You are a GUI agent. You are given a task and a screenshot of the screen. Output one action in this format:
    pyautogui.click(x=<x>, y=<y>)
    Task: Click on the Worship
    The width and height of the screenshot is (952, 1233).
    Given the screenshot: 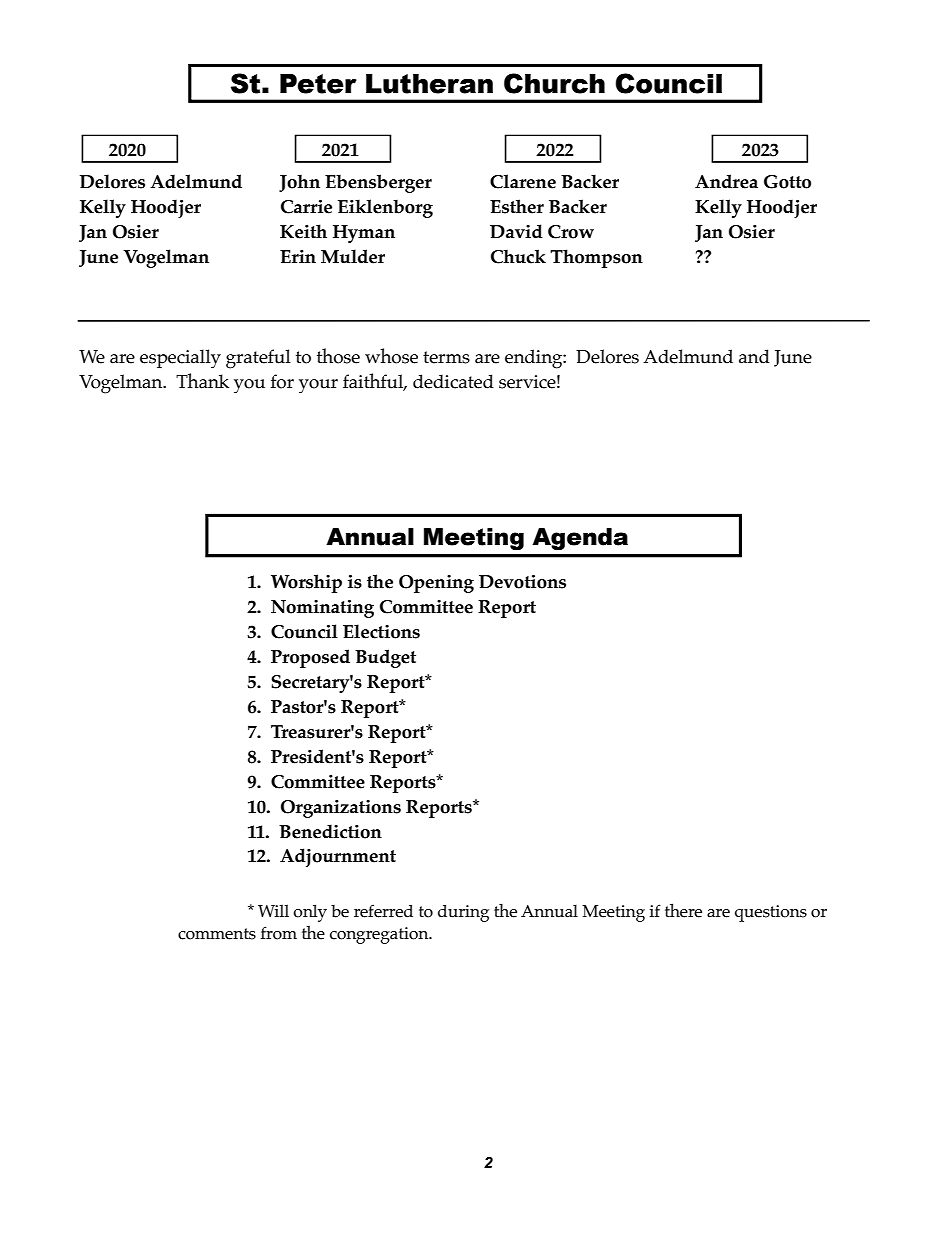 What is the action you would take?
    pyautogui.click(x=306, y=583)
